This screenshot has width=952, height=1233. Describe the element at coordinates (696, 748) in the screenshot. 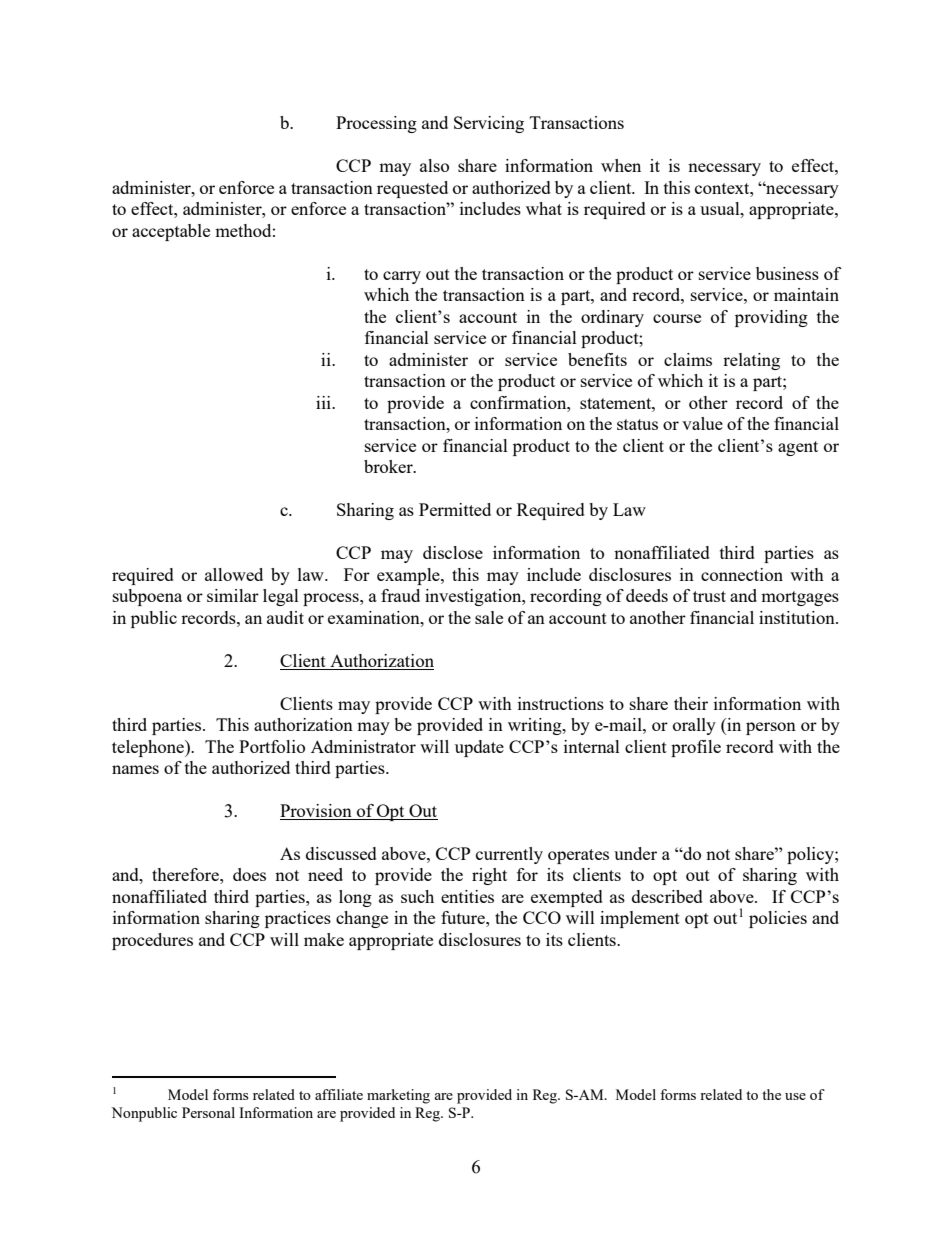

I see `profile` at that location.
